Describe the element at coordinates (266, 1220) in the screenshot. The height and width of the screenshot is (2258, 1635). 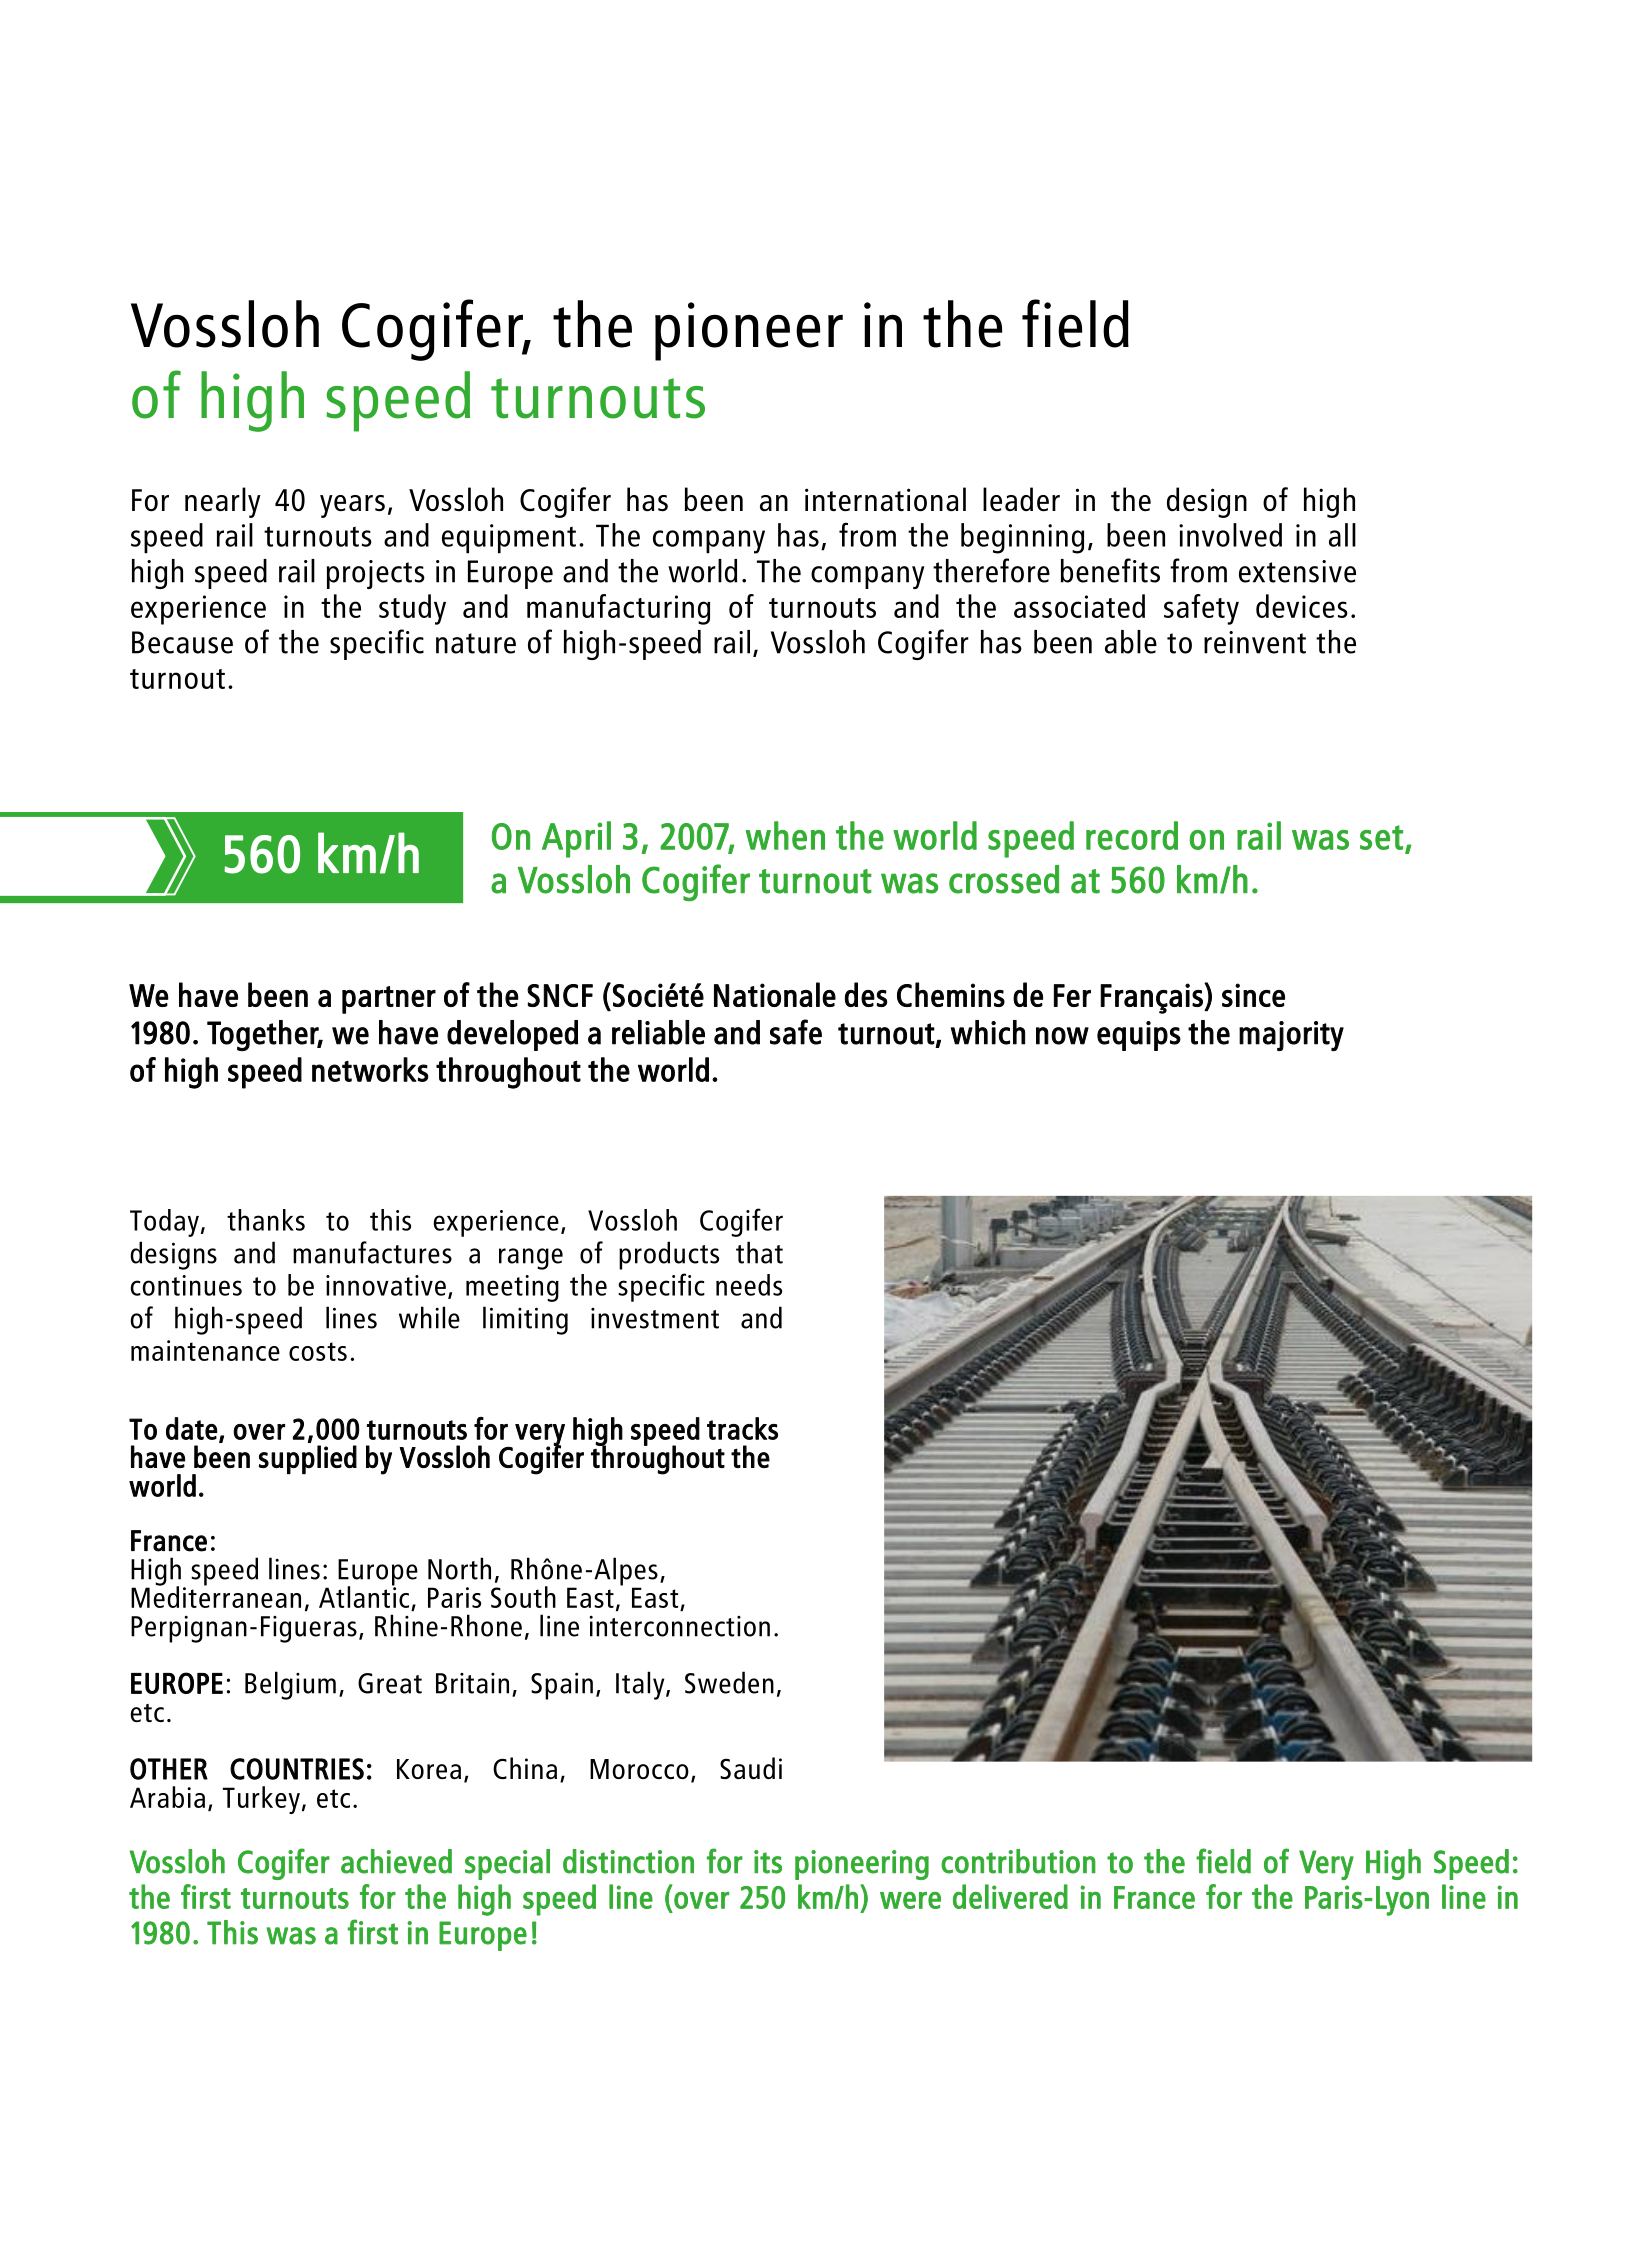
I see `thanks` at that location.
